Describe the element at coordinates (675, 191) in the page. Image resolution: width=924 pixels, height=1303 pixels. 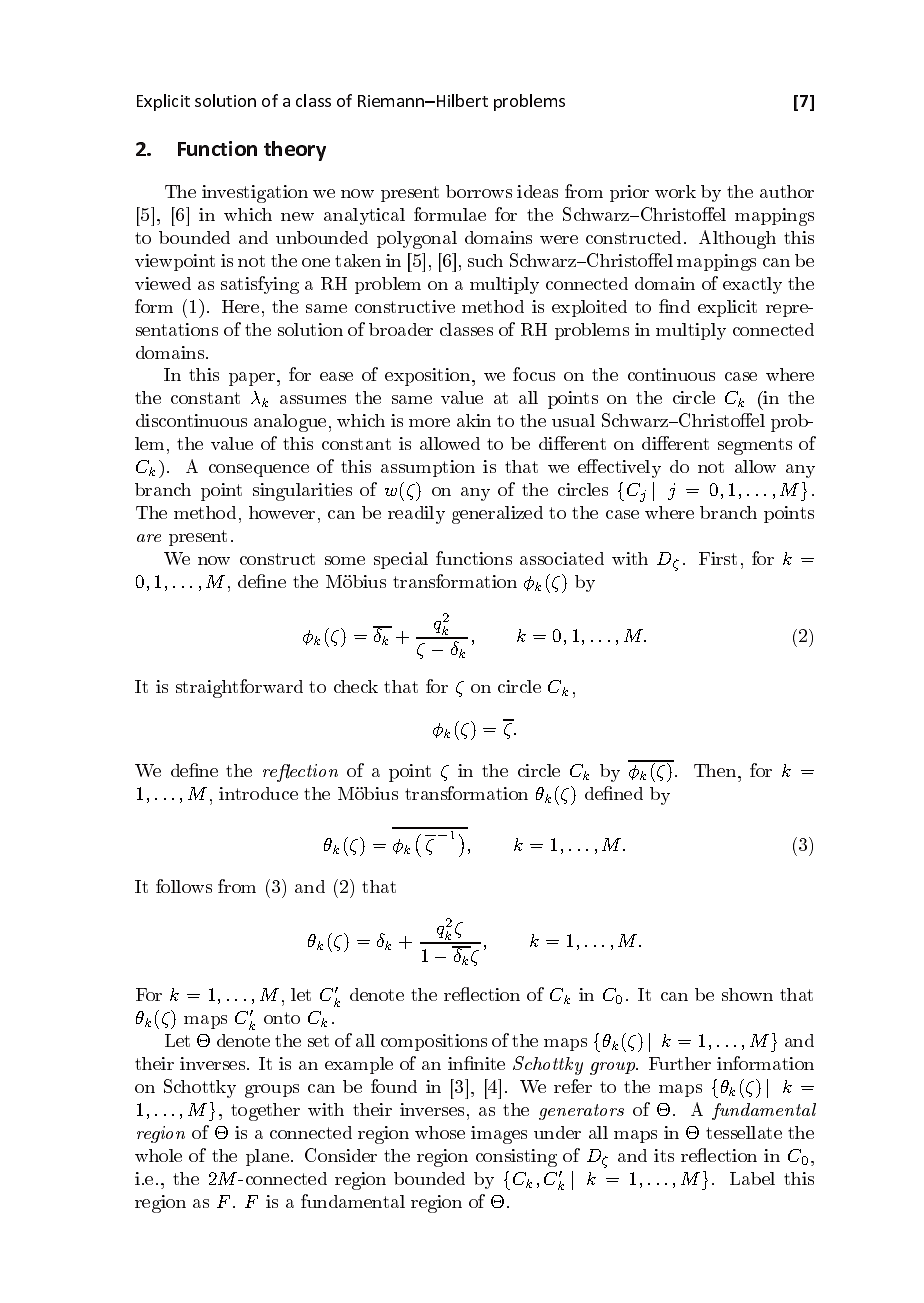
I see `work` at that location.
